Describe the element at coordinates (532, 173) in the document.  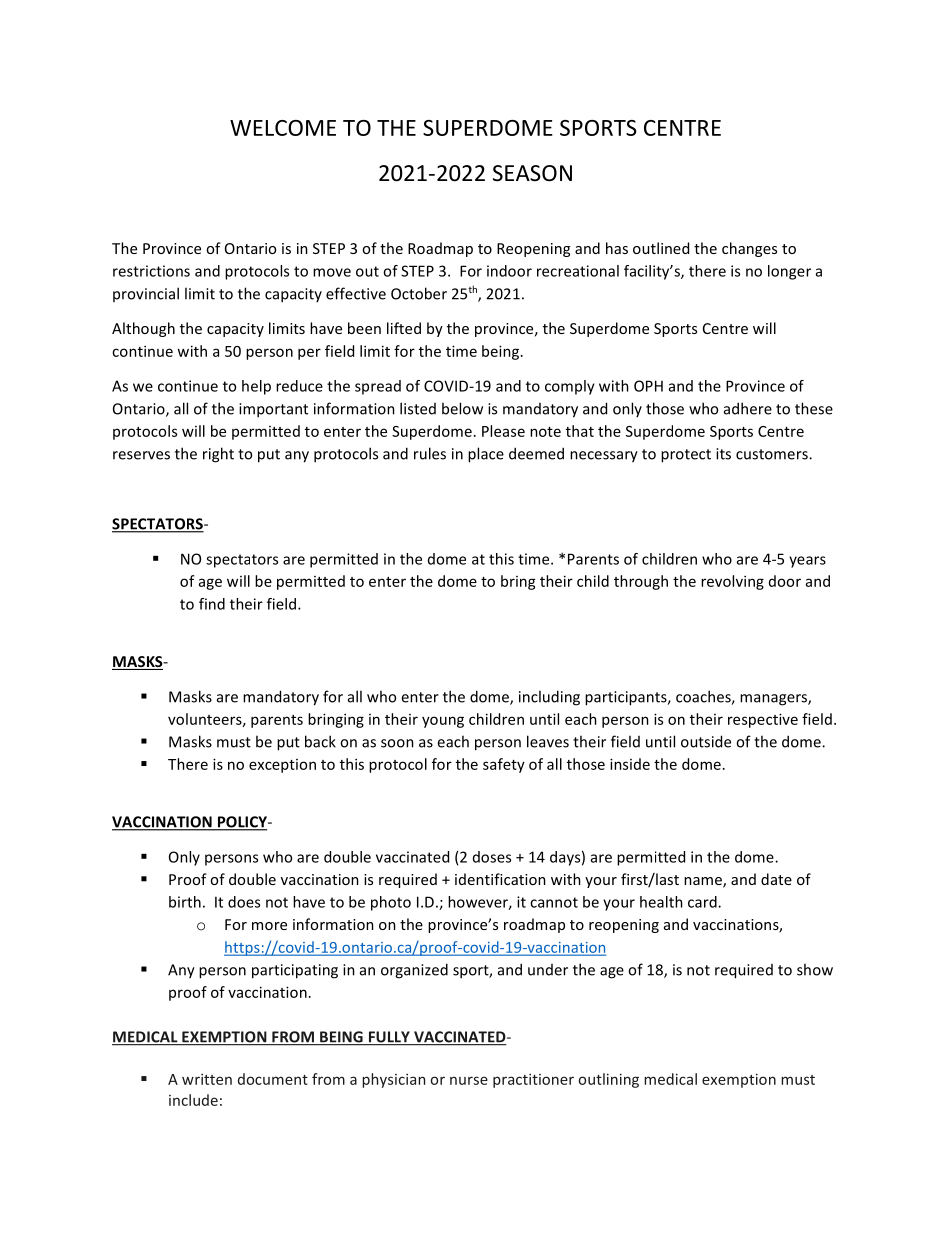
I see `SEASON` at that location.
